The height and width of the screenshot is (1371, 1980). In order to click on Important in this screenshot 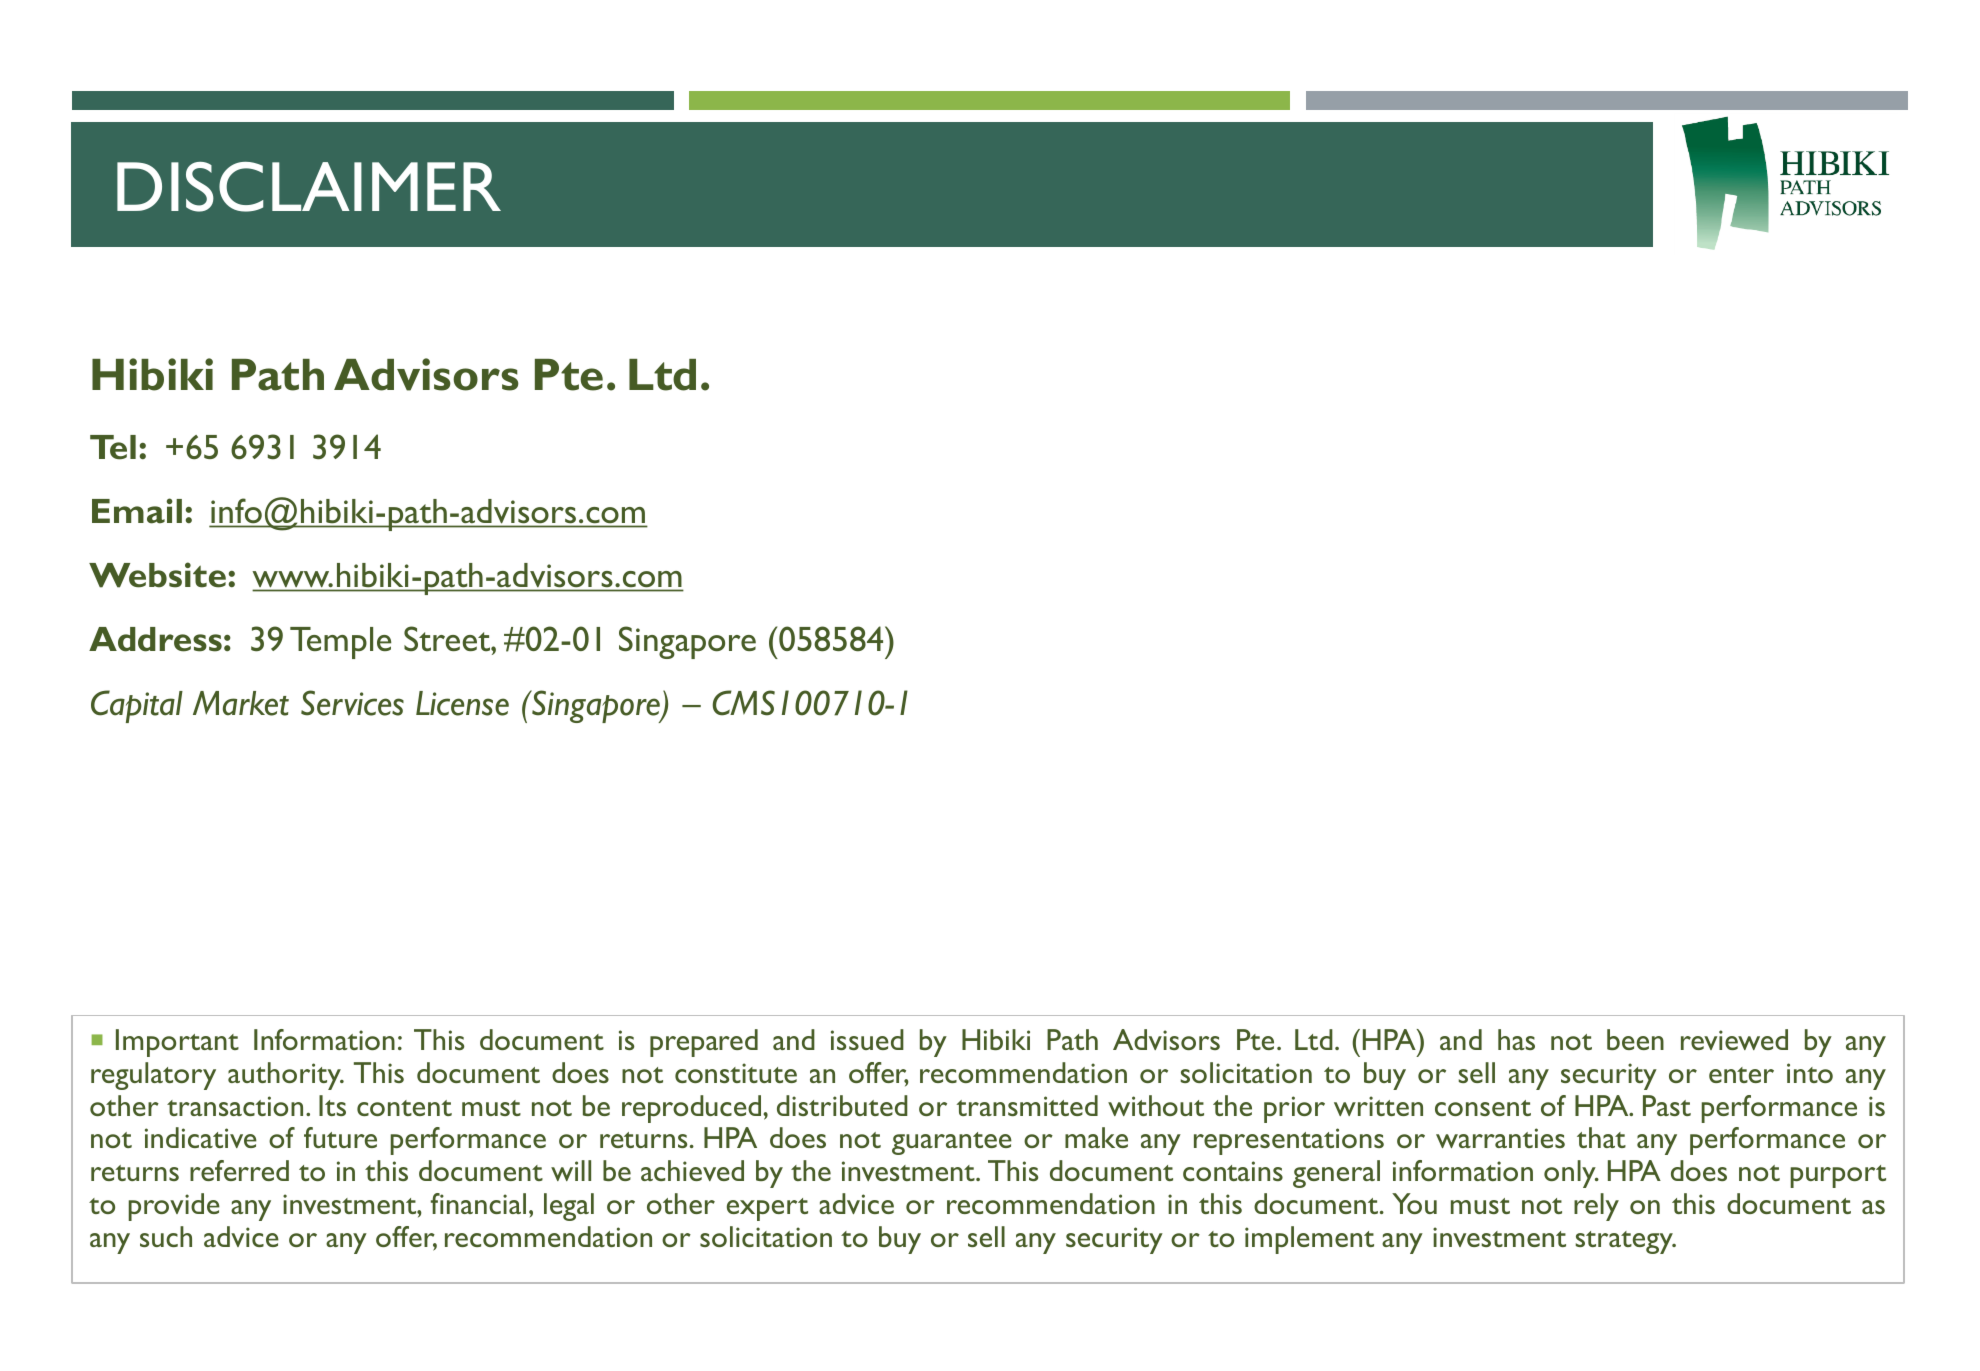, I will do `click(177, 1043)`.
